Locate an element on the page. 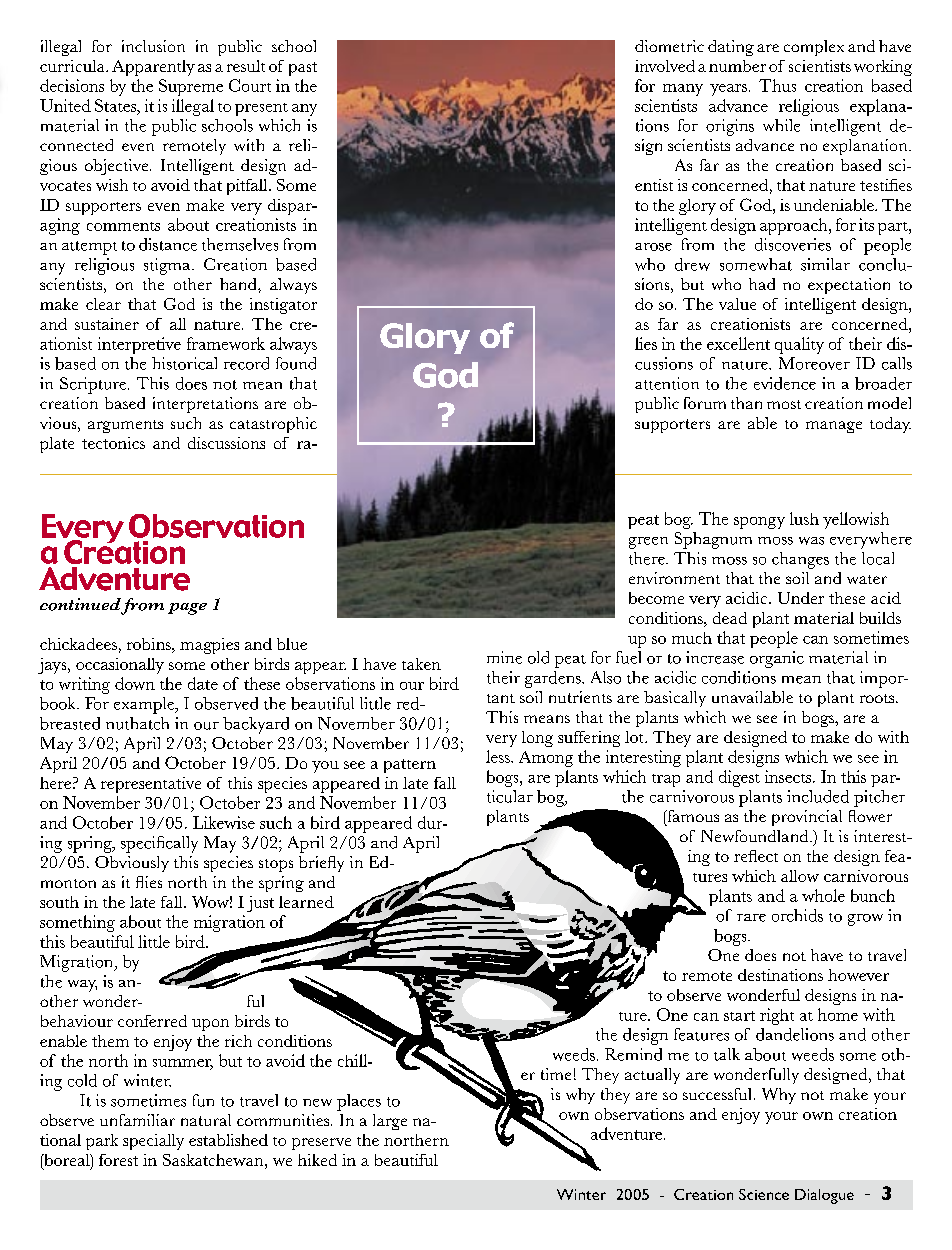  conferred is located at coordinates (152, 1021).
